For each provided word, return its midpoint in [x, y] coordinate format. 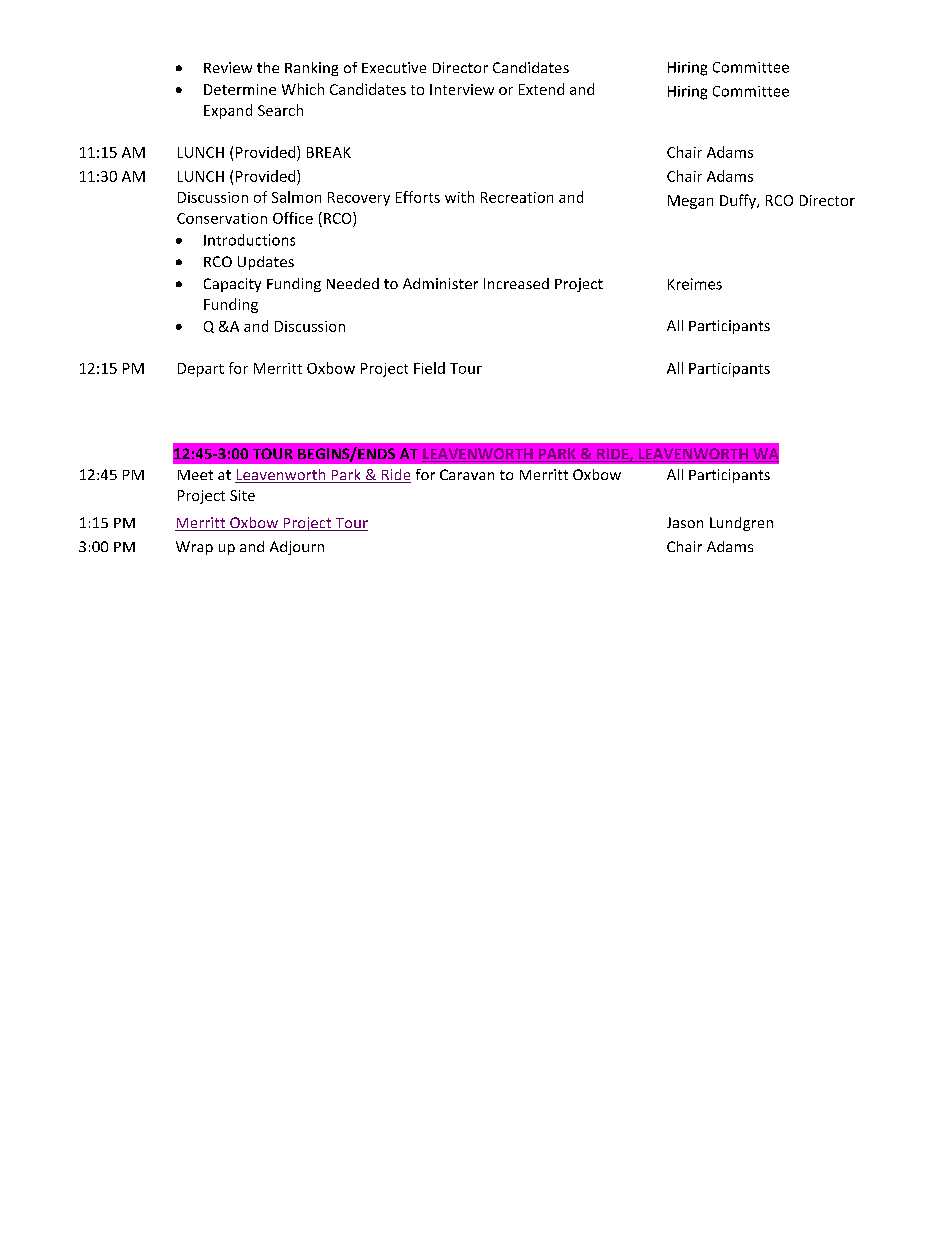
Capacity [232, 285]
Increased [516, 283]
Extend [541, 89]
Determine [240, 89]
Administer [440, 283]
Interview [462, 89]
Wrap [194, 548]
